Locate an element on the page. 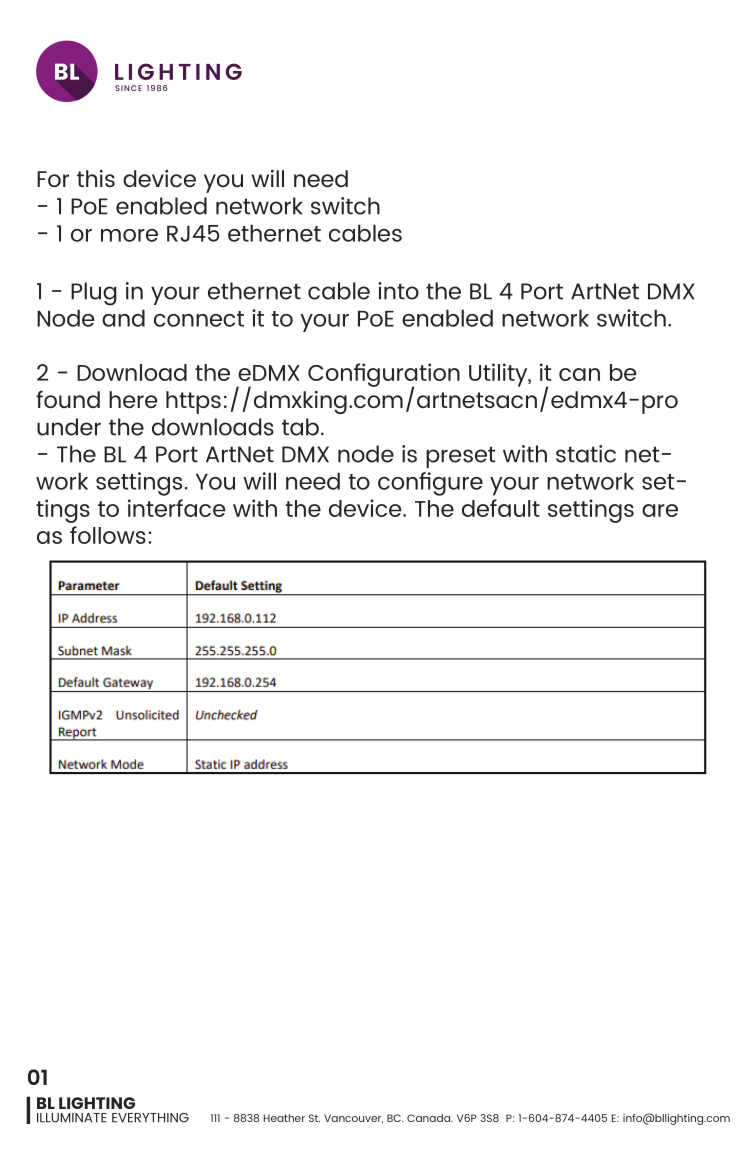 This document has height=1155, width=747. are is located at coordinates (660, 510).
